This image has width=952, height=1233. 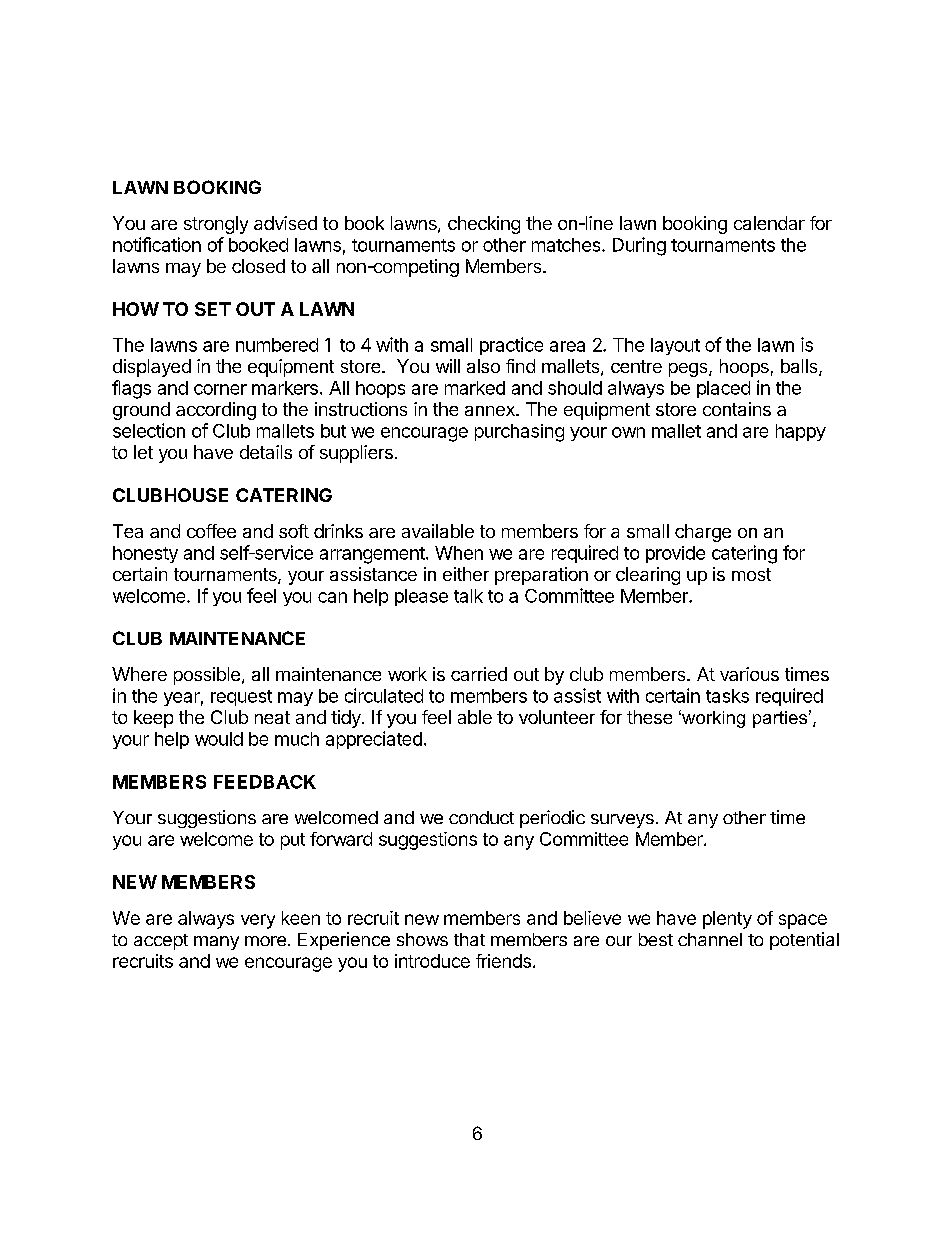 I want to click on charge, so click(x=703, y=533).
